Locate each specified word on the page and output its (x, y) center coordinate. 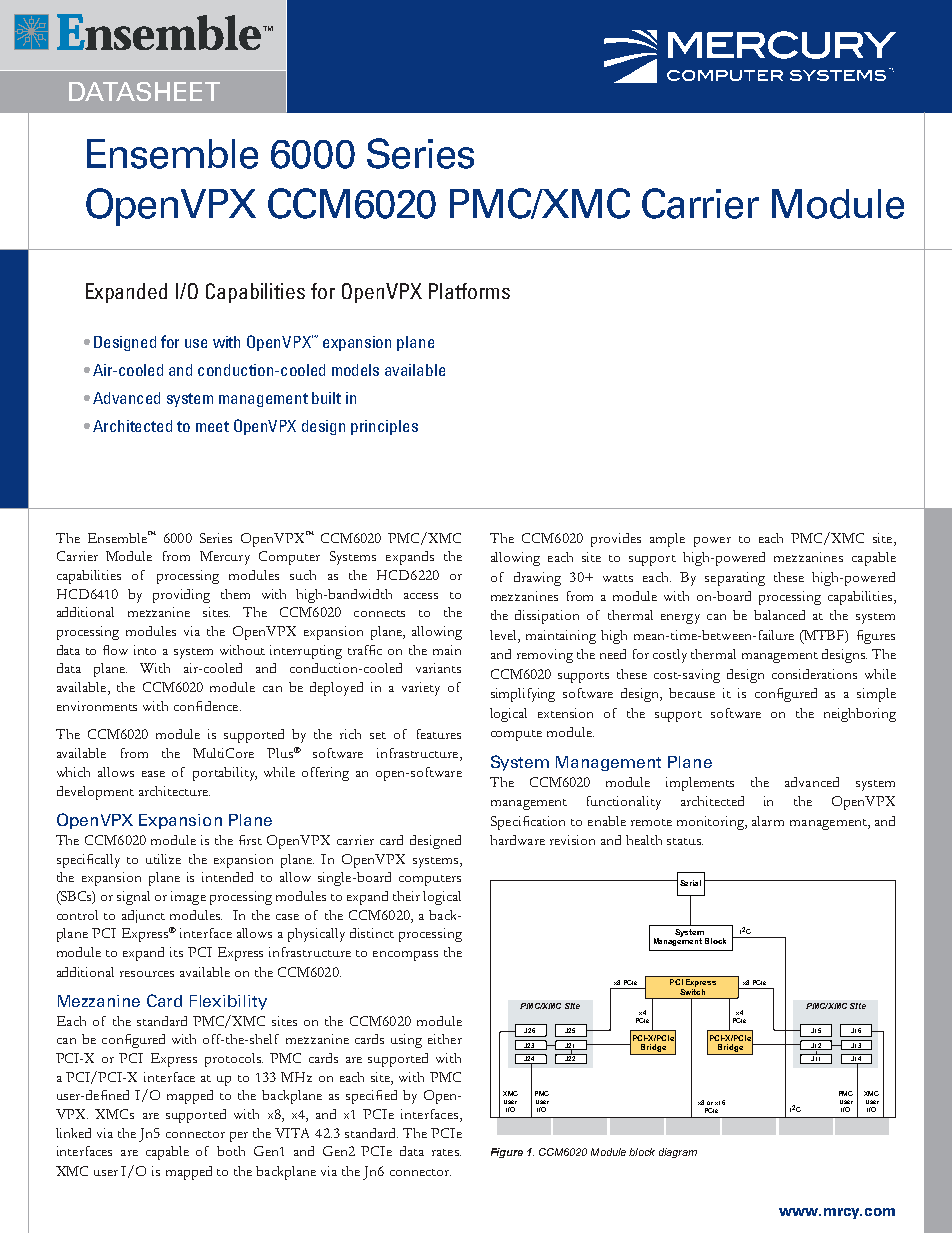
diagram (678, 1153)
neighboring (860, 715)
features (439, 734)
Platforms (469, 291)
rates (446, 1152)
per (239, 1137)
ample (667, 540)
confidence (207, 706)
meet (212, 426)
